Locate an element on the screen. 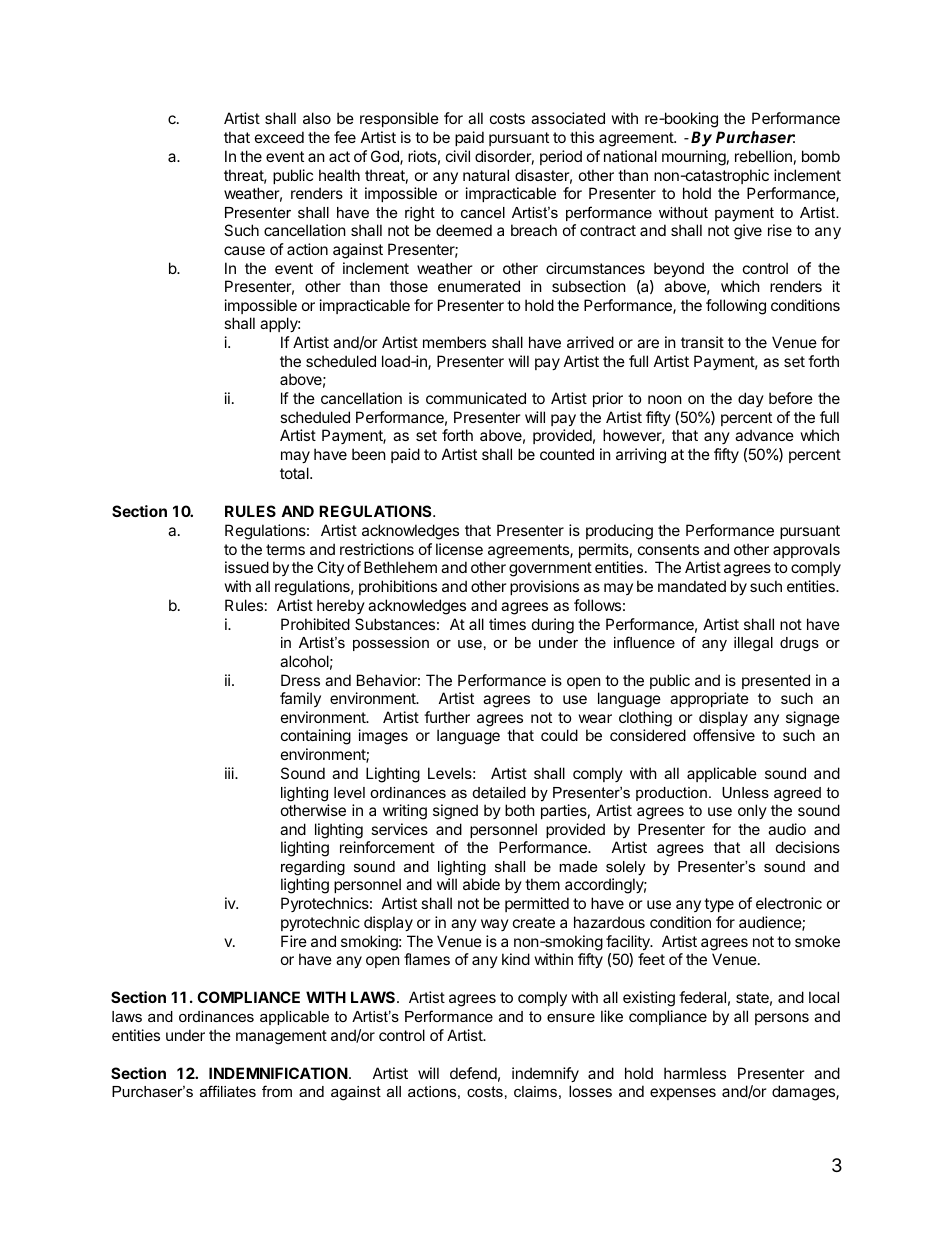 Image resolution: width=952 pixels, height=1233 pixels. both is located at coordinates (520, 810).
